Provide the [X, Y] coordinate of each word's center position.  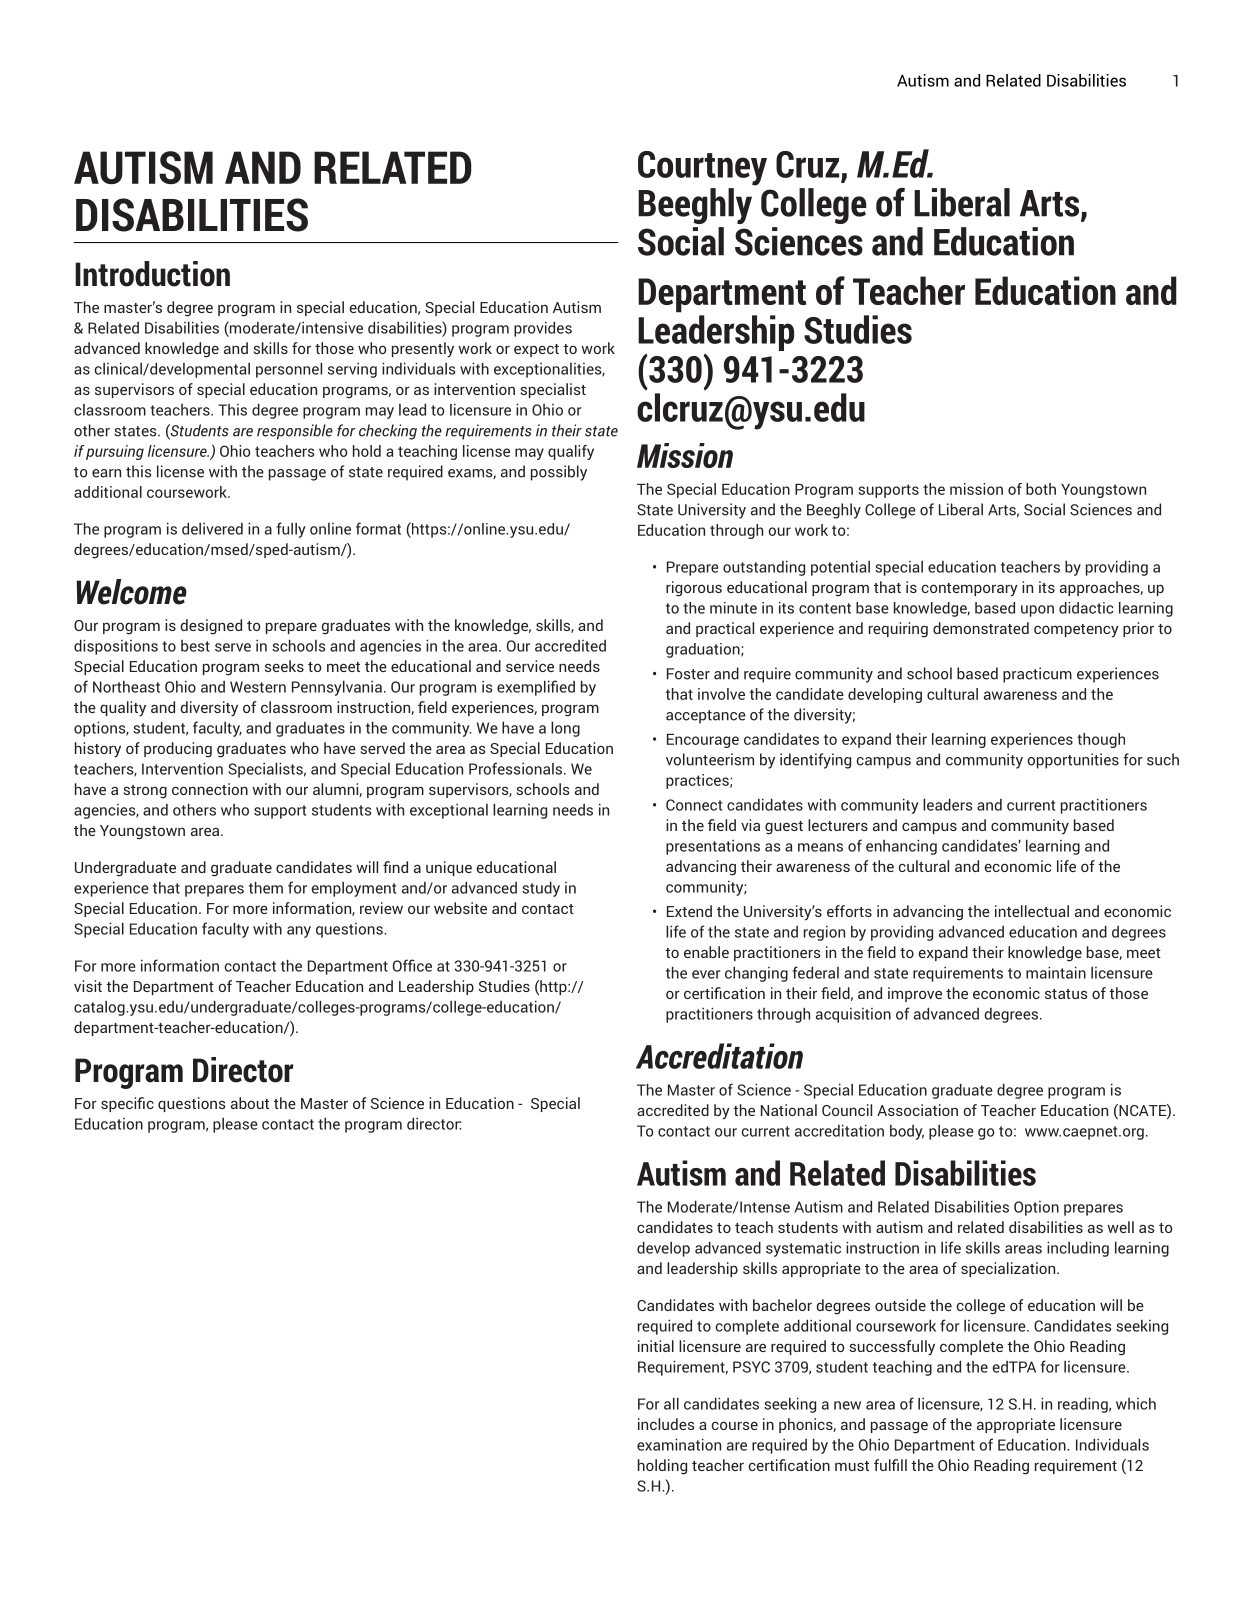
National [789, 1110]
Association [917, 1110]
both [1041, 489]
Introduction [152, 274]
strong [145, 792]
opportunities [1073, 761]
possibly [559, 473]
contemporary [969, 590]
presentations [713, 847]
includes [666, 1424]
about [250, 1103]
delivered [212, 528]
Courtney [702, 168]
